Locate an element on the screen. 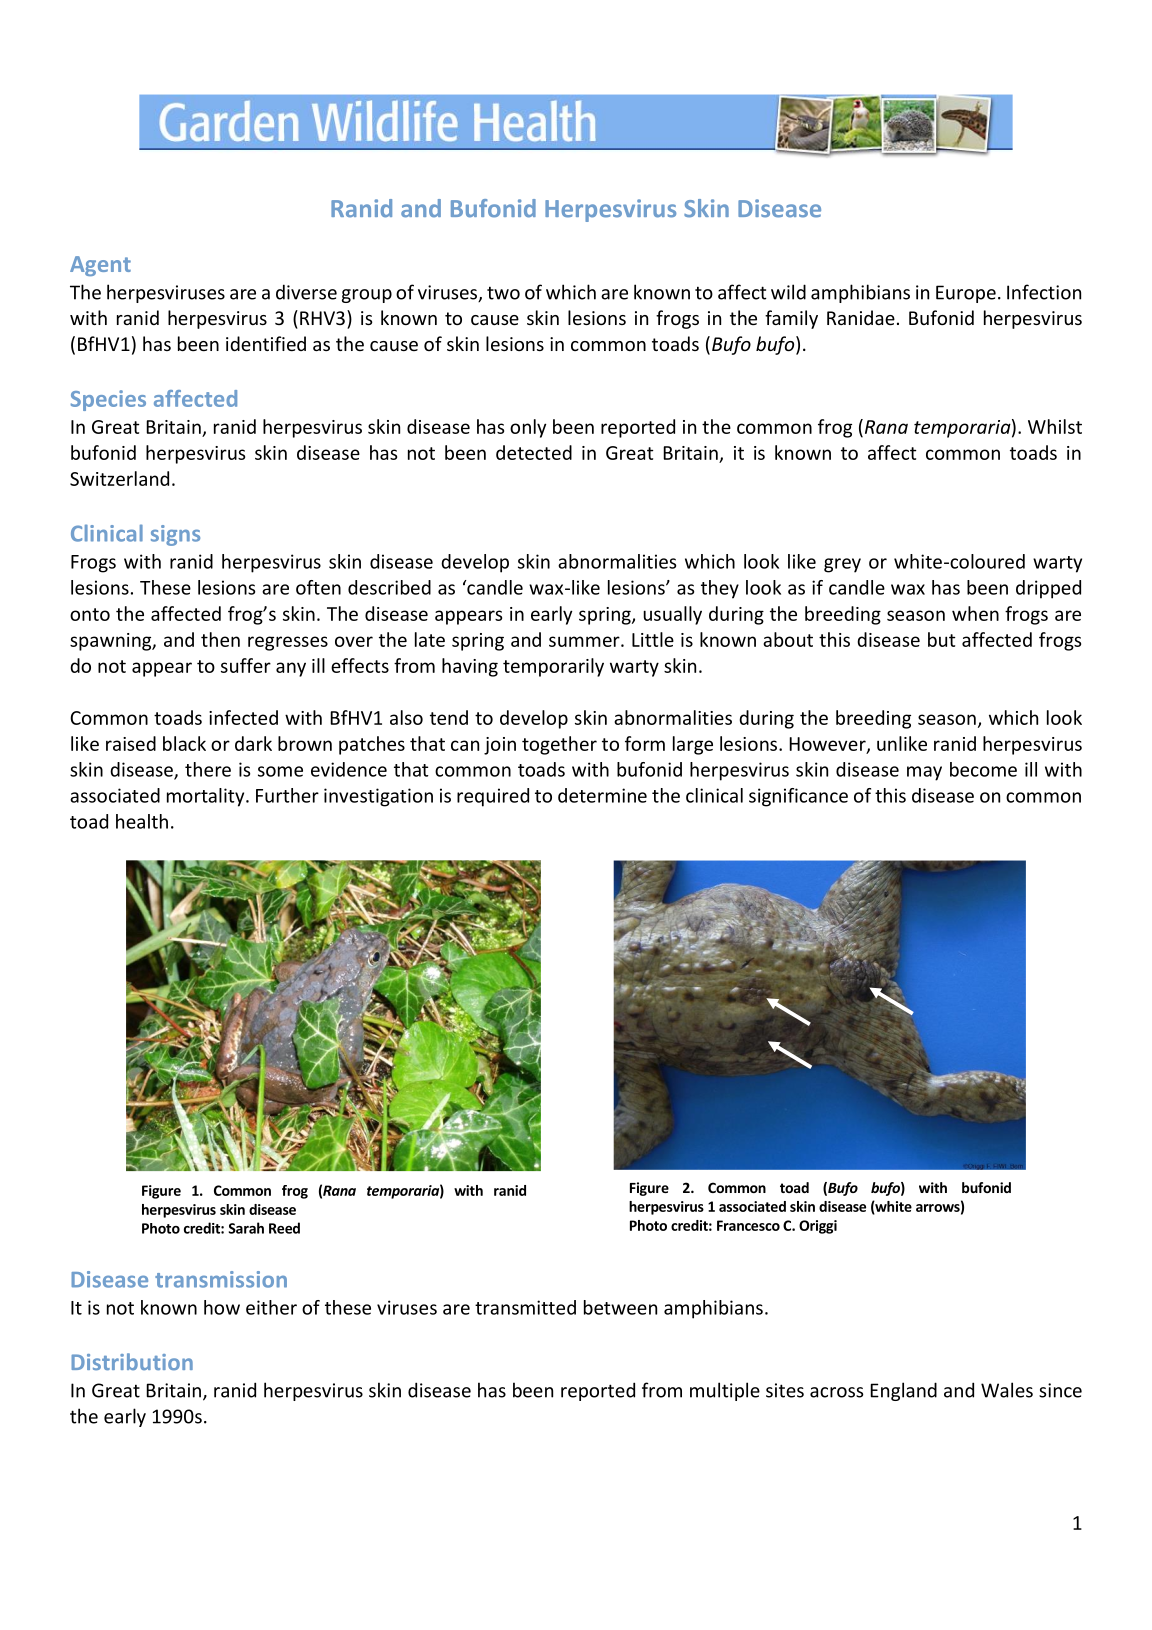  between is located at coordinates (620, 1307).
